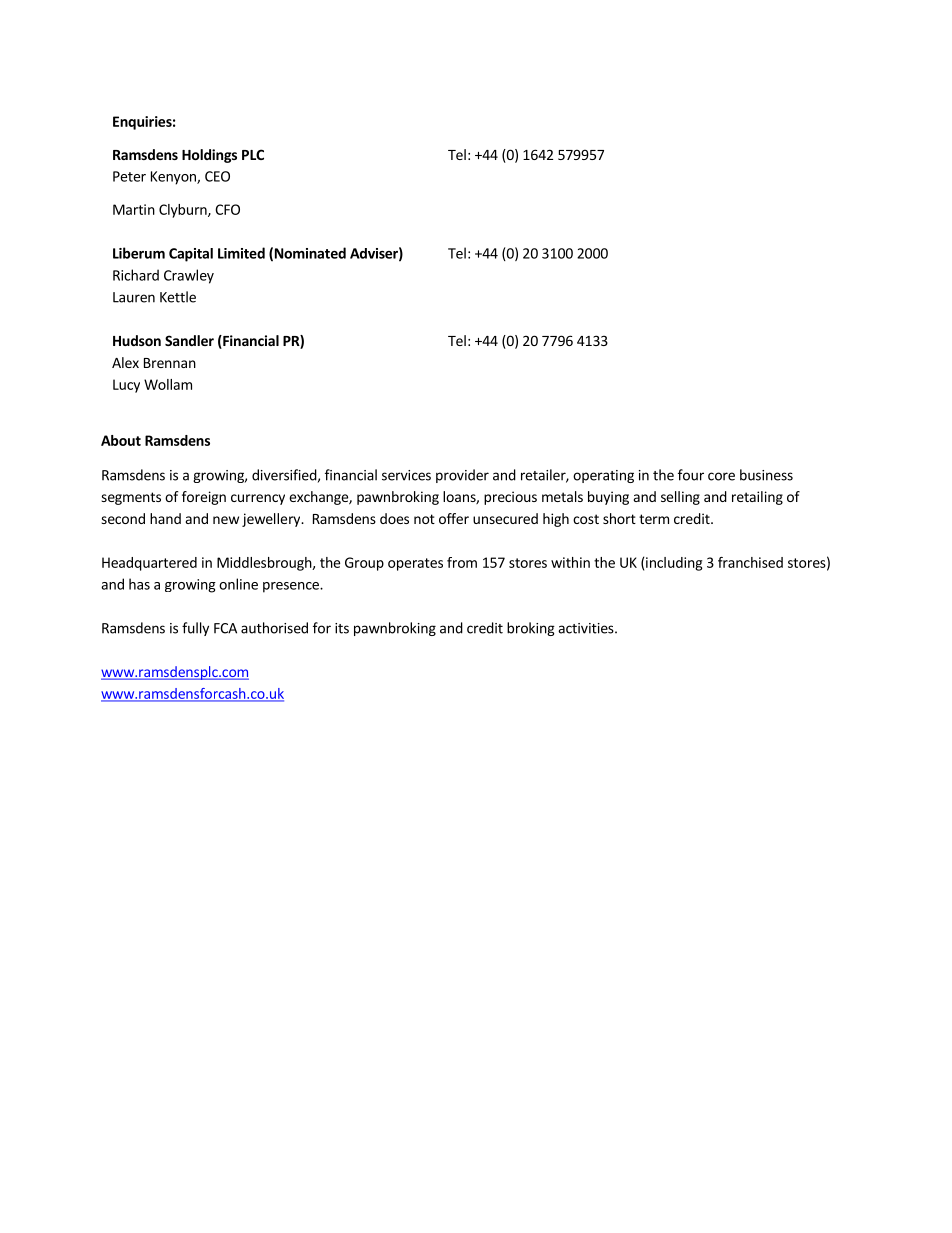  Describe the element at coordinates (189, 276) in the screenshot. I see `Crawley` at that location.
